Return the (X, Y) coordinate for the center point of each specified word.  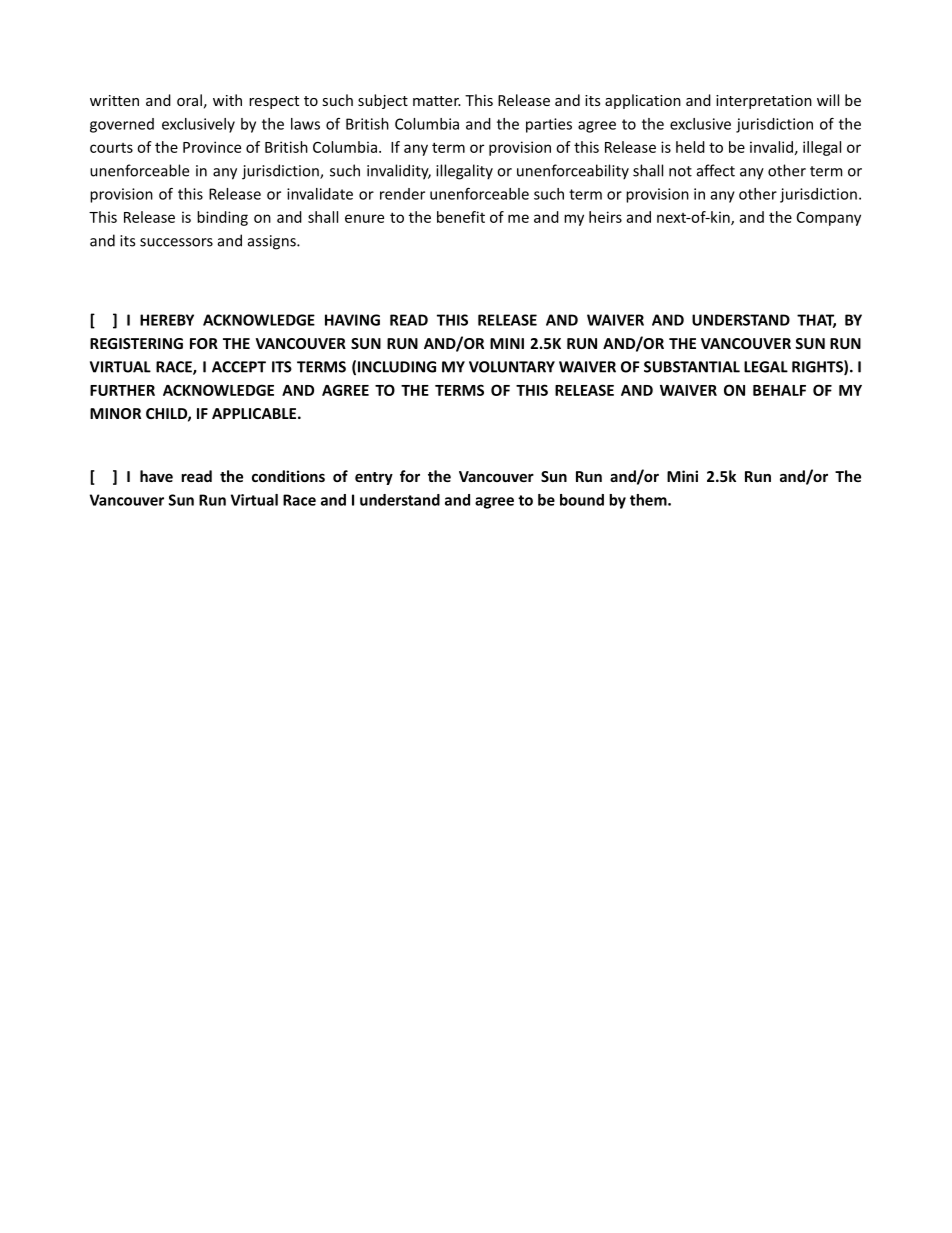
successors (176, 242)
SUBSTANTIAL (692, 367)
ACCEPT (239, 367)
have (156, 476)
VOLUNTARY (512, 367)
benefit (461, 217)
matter (437, 101)
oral (189, 100)
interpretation (764, 102)
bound (582, 500)
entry (374, 478)
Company (829, 219)
